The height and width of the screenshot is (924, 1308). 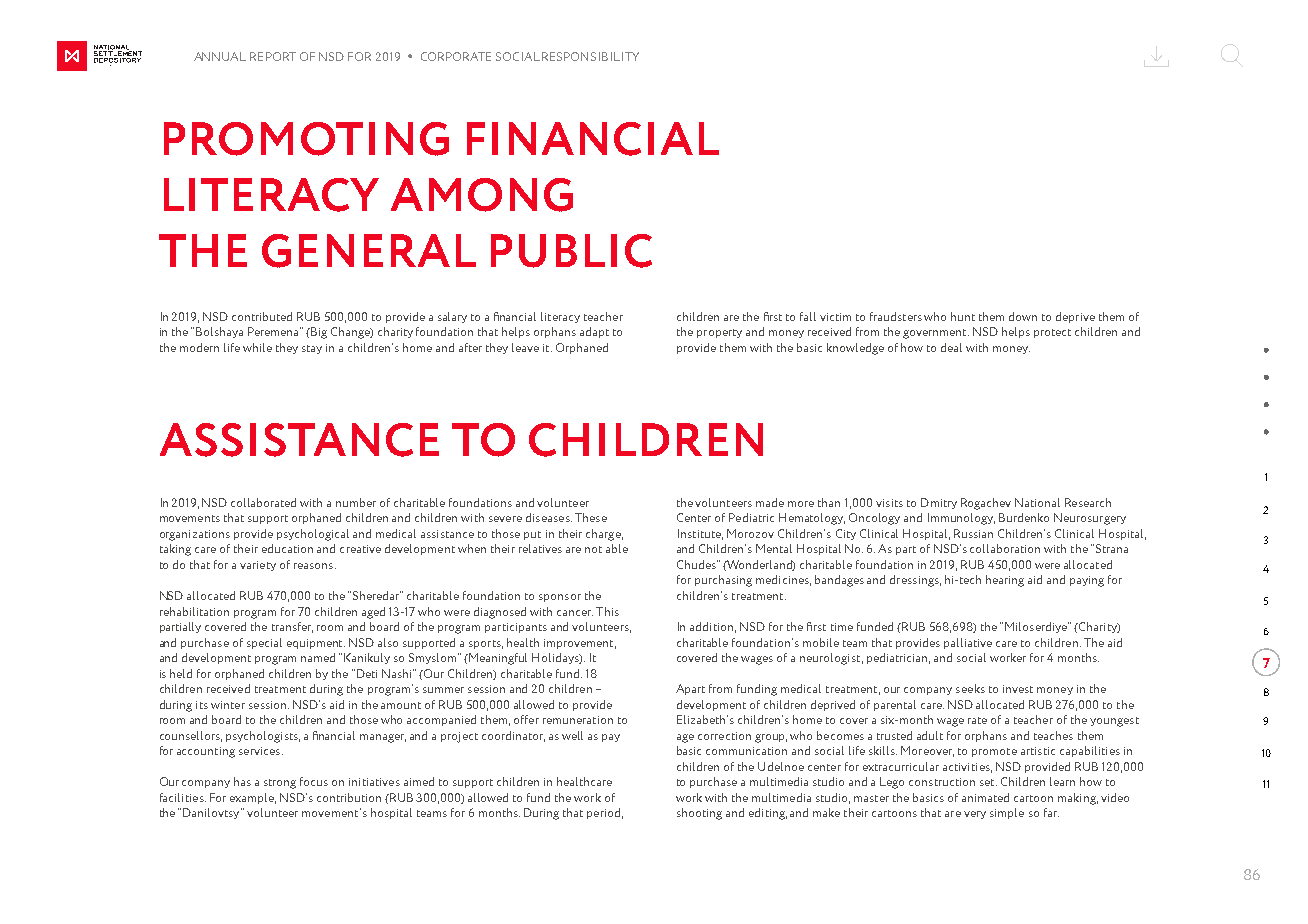 What do you see at coordinates (292, 627) in the screenshot?
I see `transfer` at bounding box center [292, 627].
